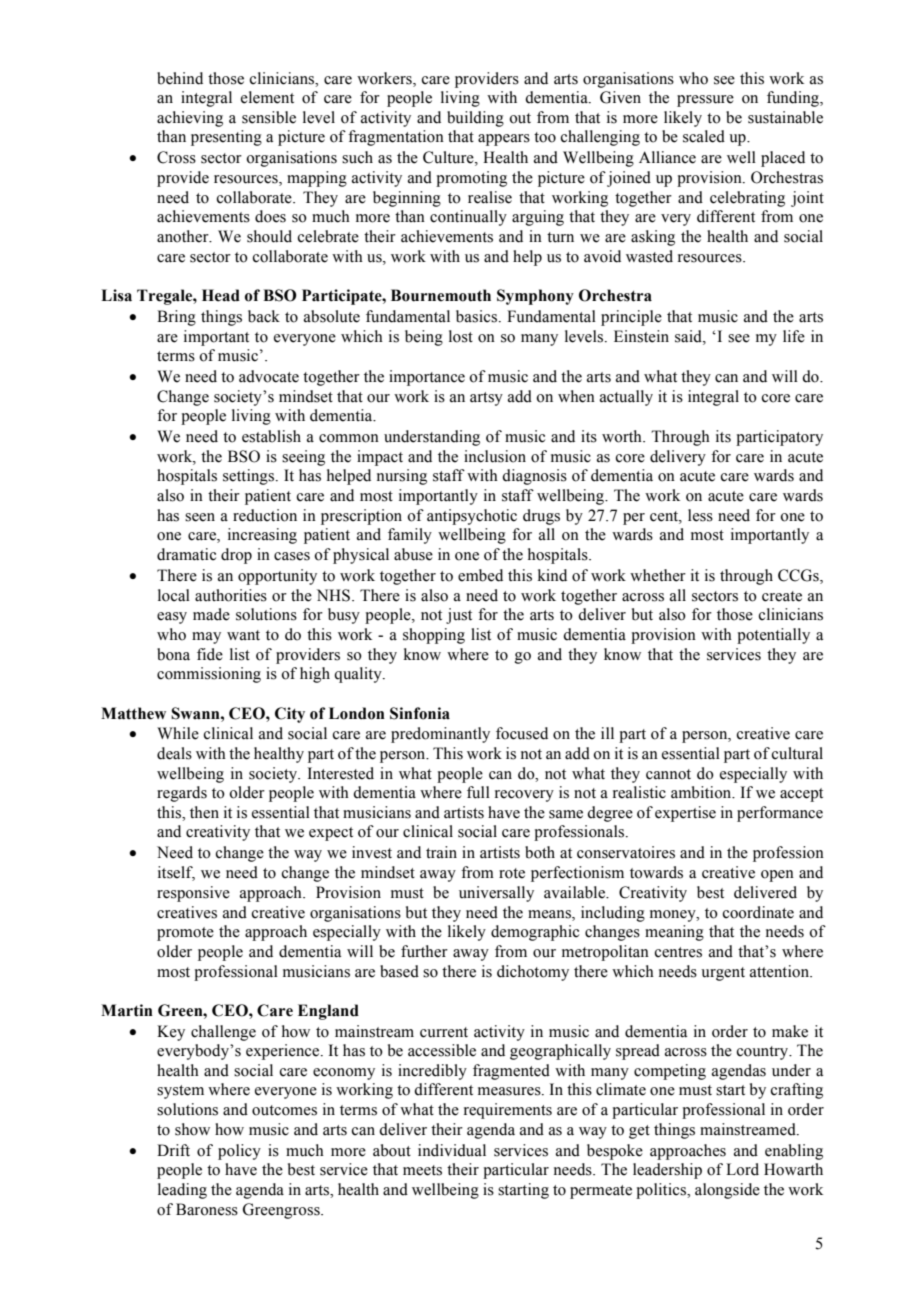 The height and width of the screenshot is (1308, 924). I want to click on pressure, so click(705, 101).
